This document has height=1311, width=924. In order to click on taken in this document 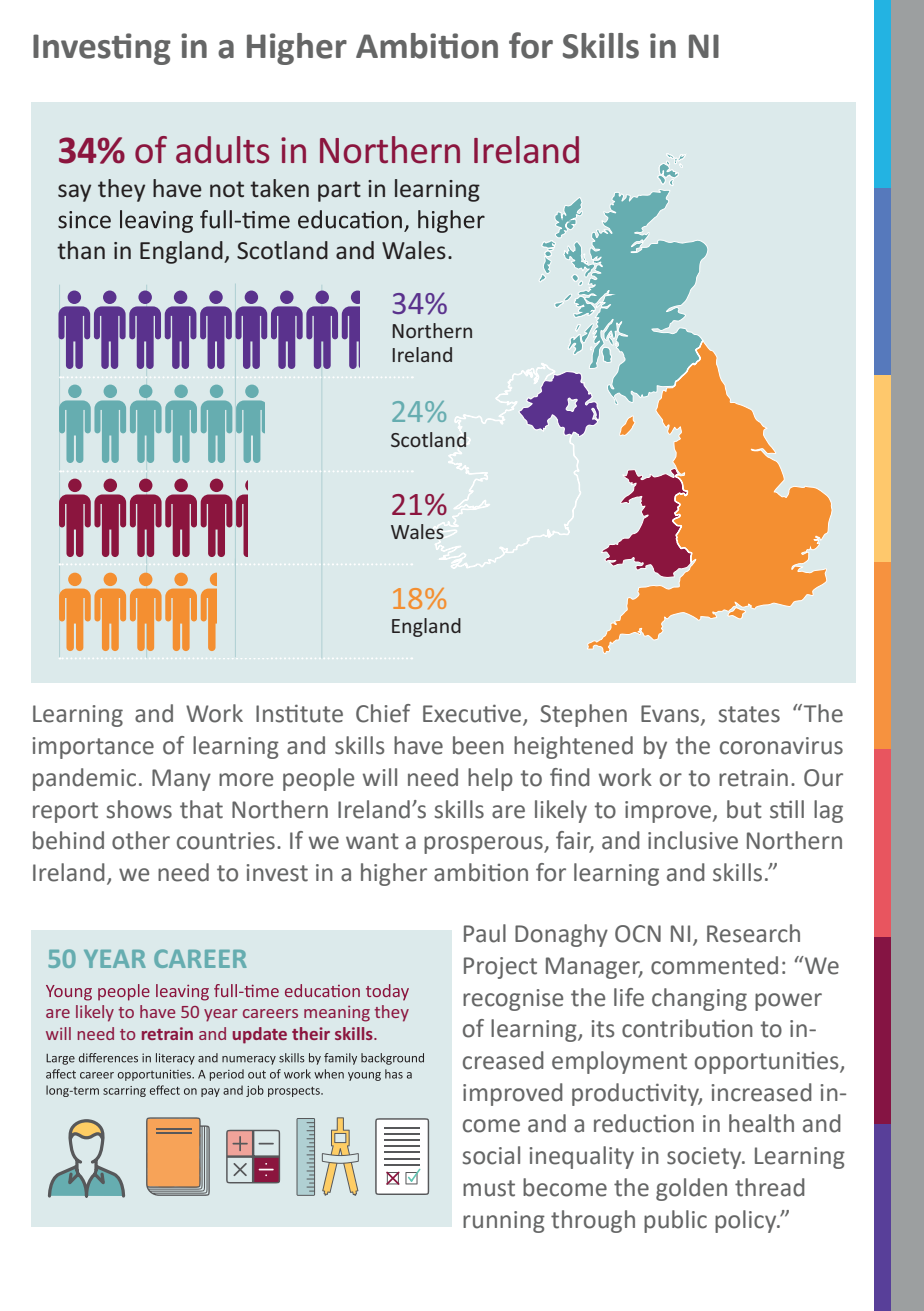, I will do `click(279, 188)`.
